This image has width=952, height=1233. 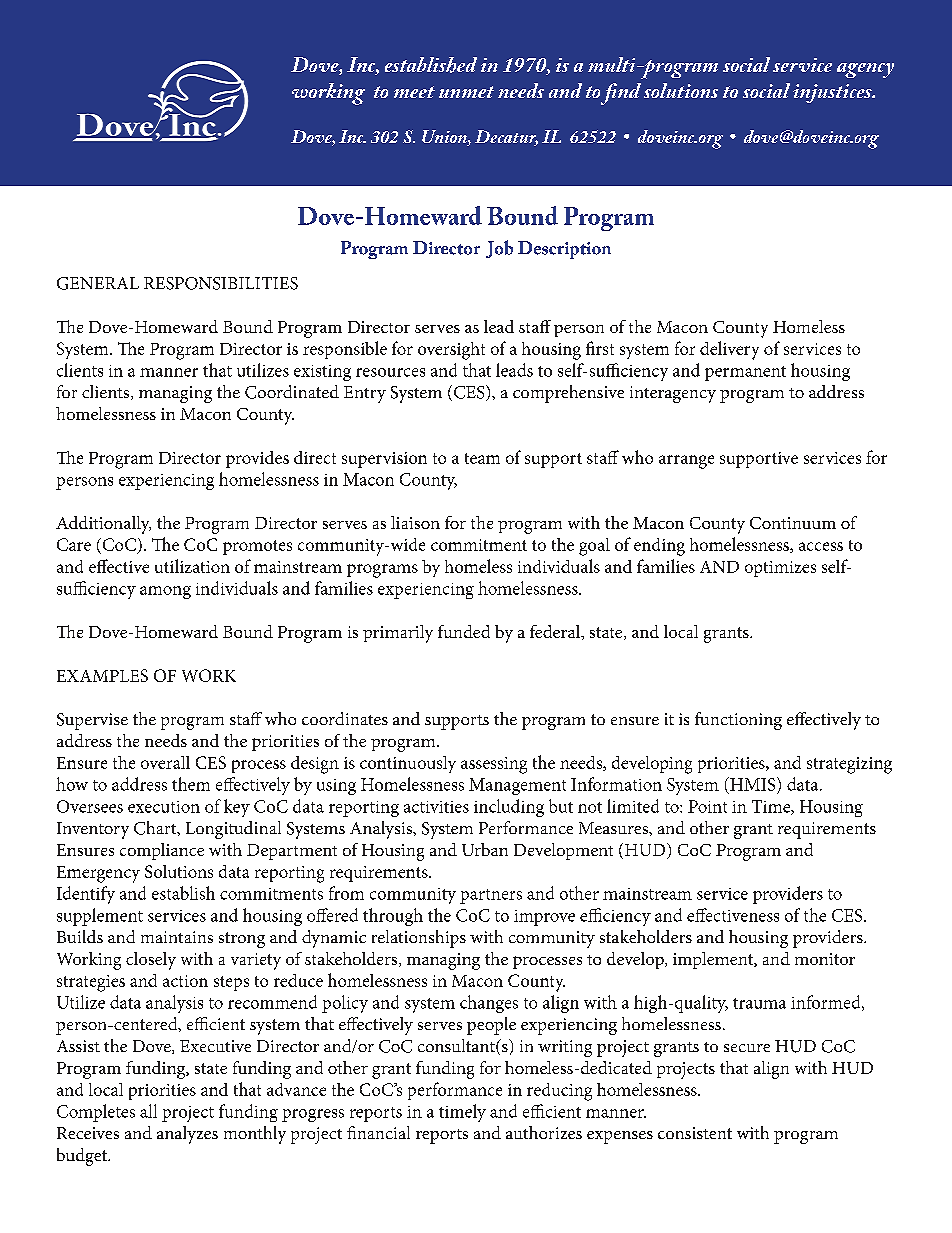 What do you see at coordinates (482, 458) in the image?
I see `team` at bounding box center [482, 458].
